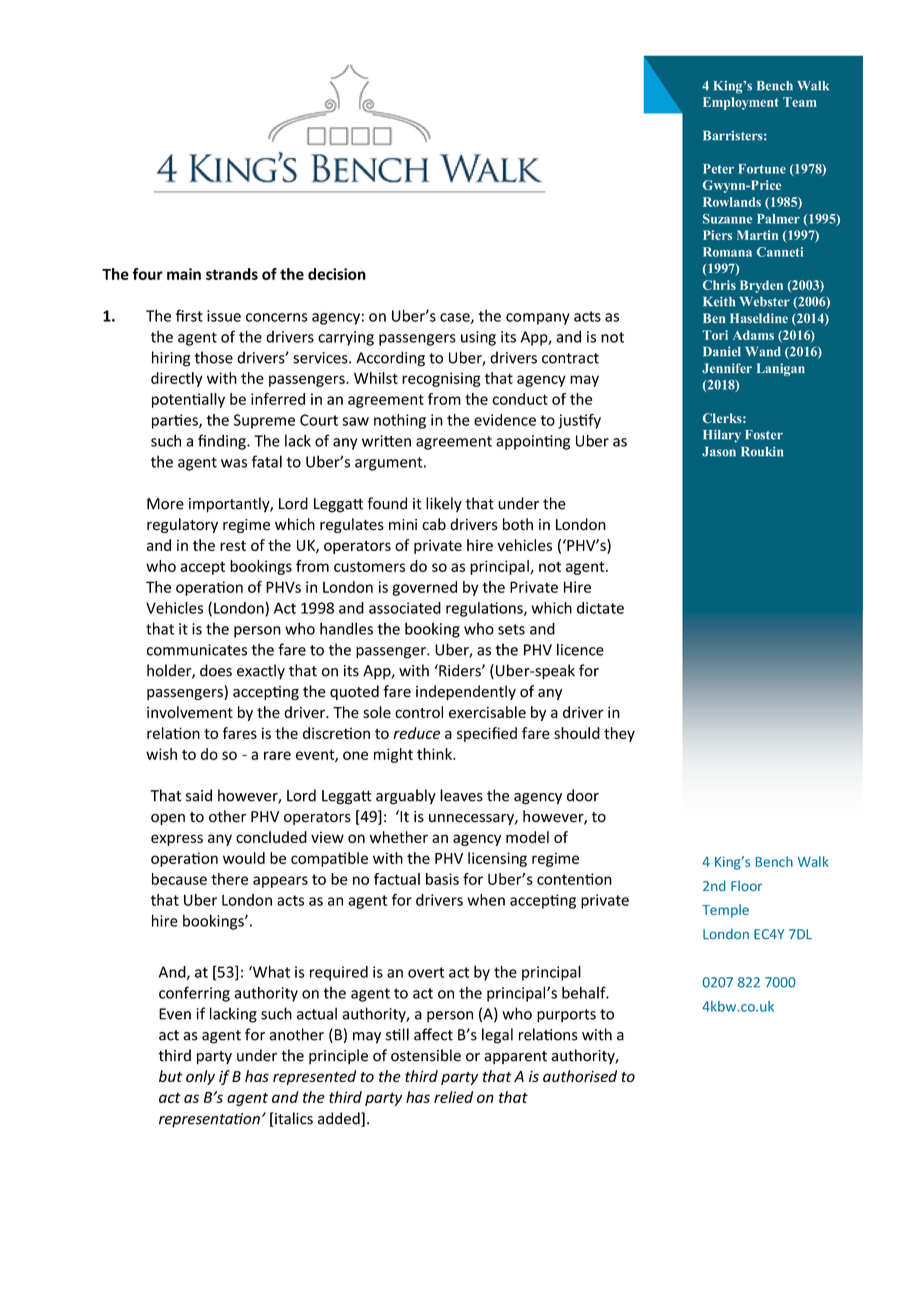  I want to click on licensing, so click(497, 859).
